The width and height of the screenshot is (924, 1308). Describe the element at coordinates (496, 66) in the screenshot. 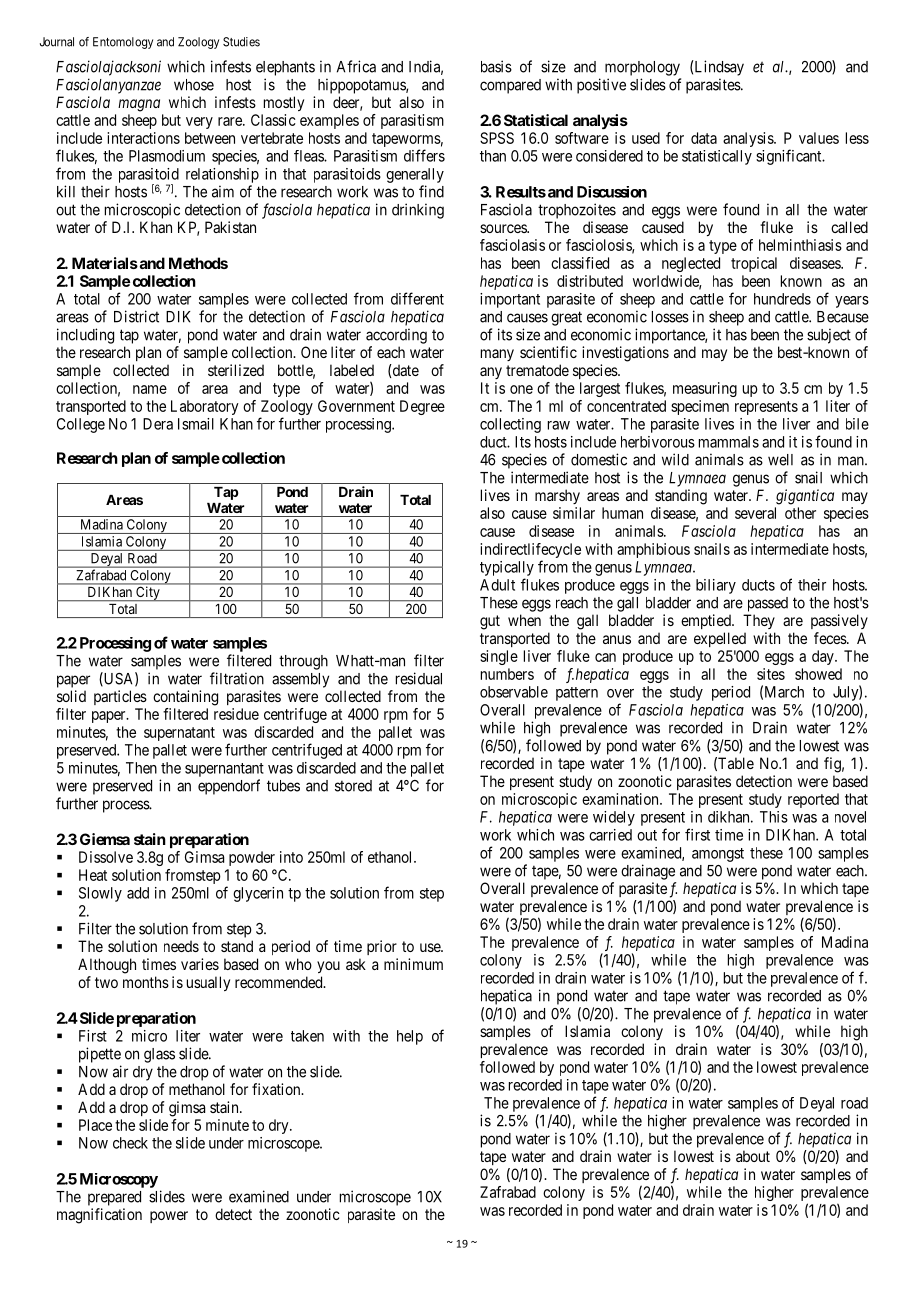

I see `basis` at that location.
